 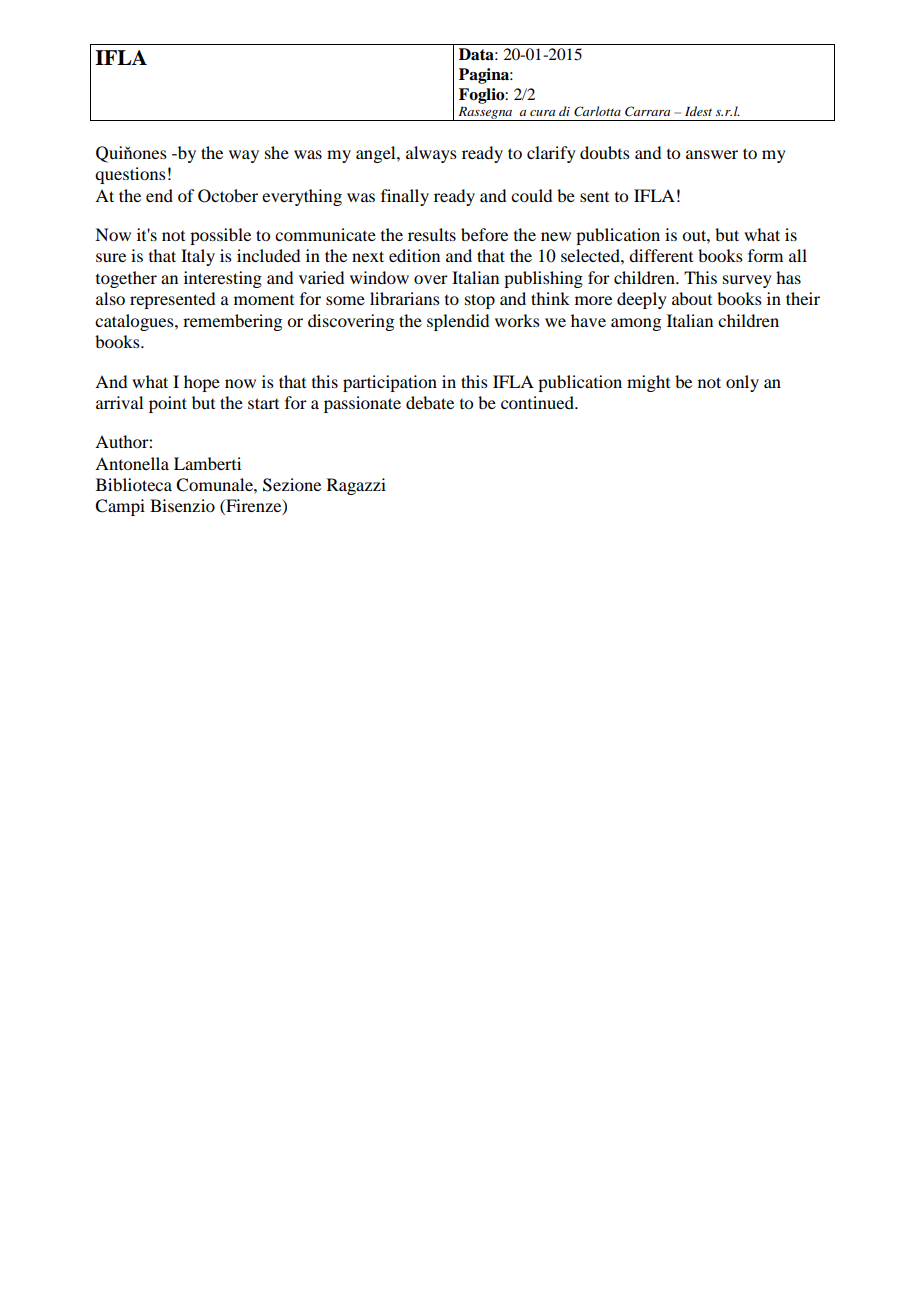 I want to click on form, so click(x=765, y=255).
